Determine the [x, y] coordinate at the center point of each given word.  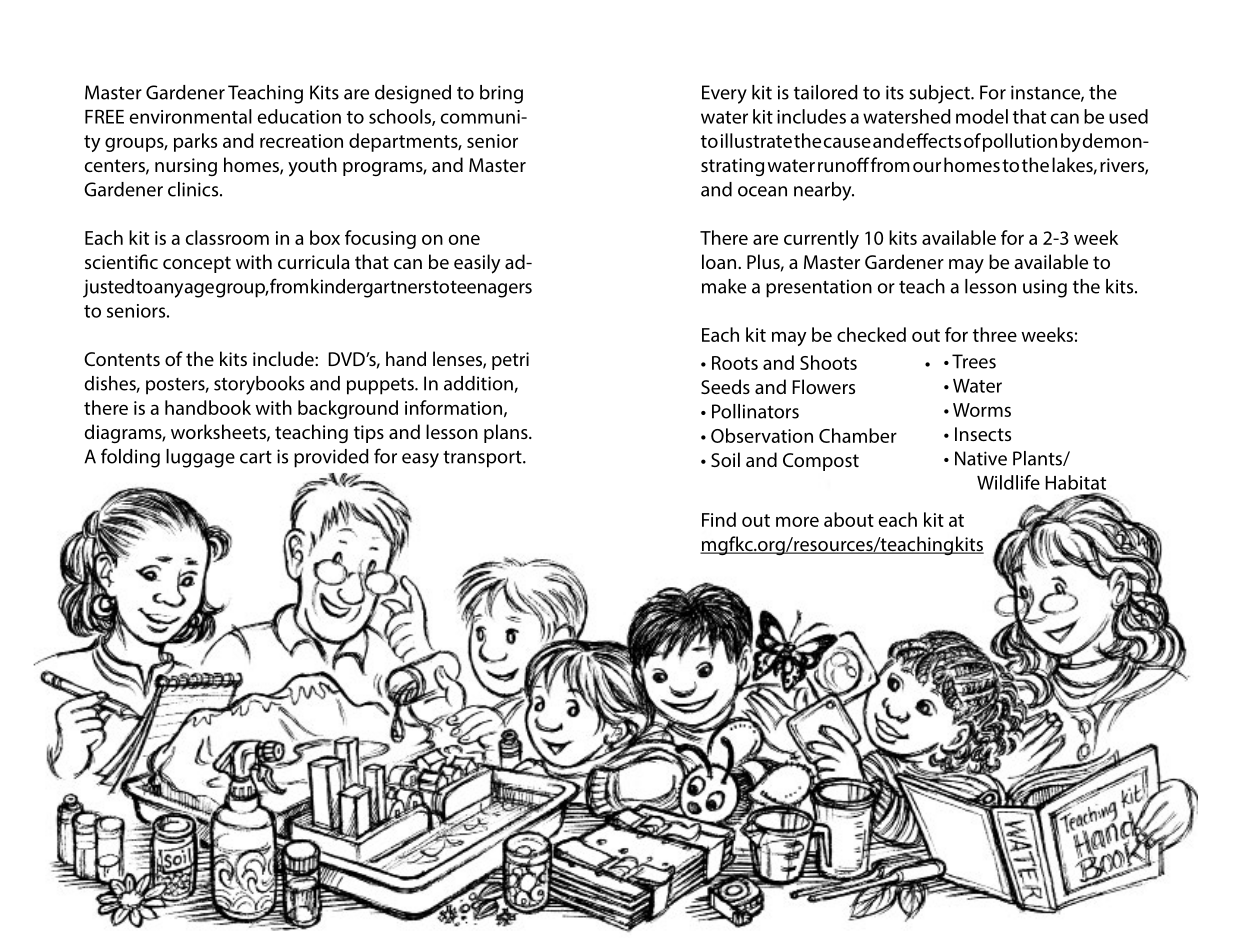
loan [719, 261]
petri [510, 361]
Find [719, 519]
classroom [227, 237]
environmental [191, 116]
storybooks [259, 385]
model [982, 116]
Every [724, 94]
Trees [974, 361]
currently [821, 239]
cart [256, 457]
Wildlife [1008, 482]
